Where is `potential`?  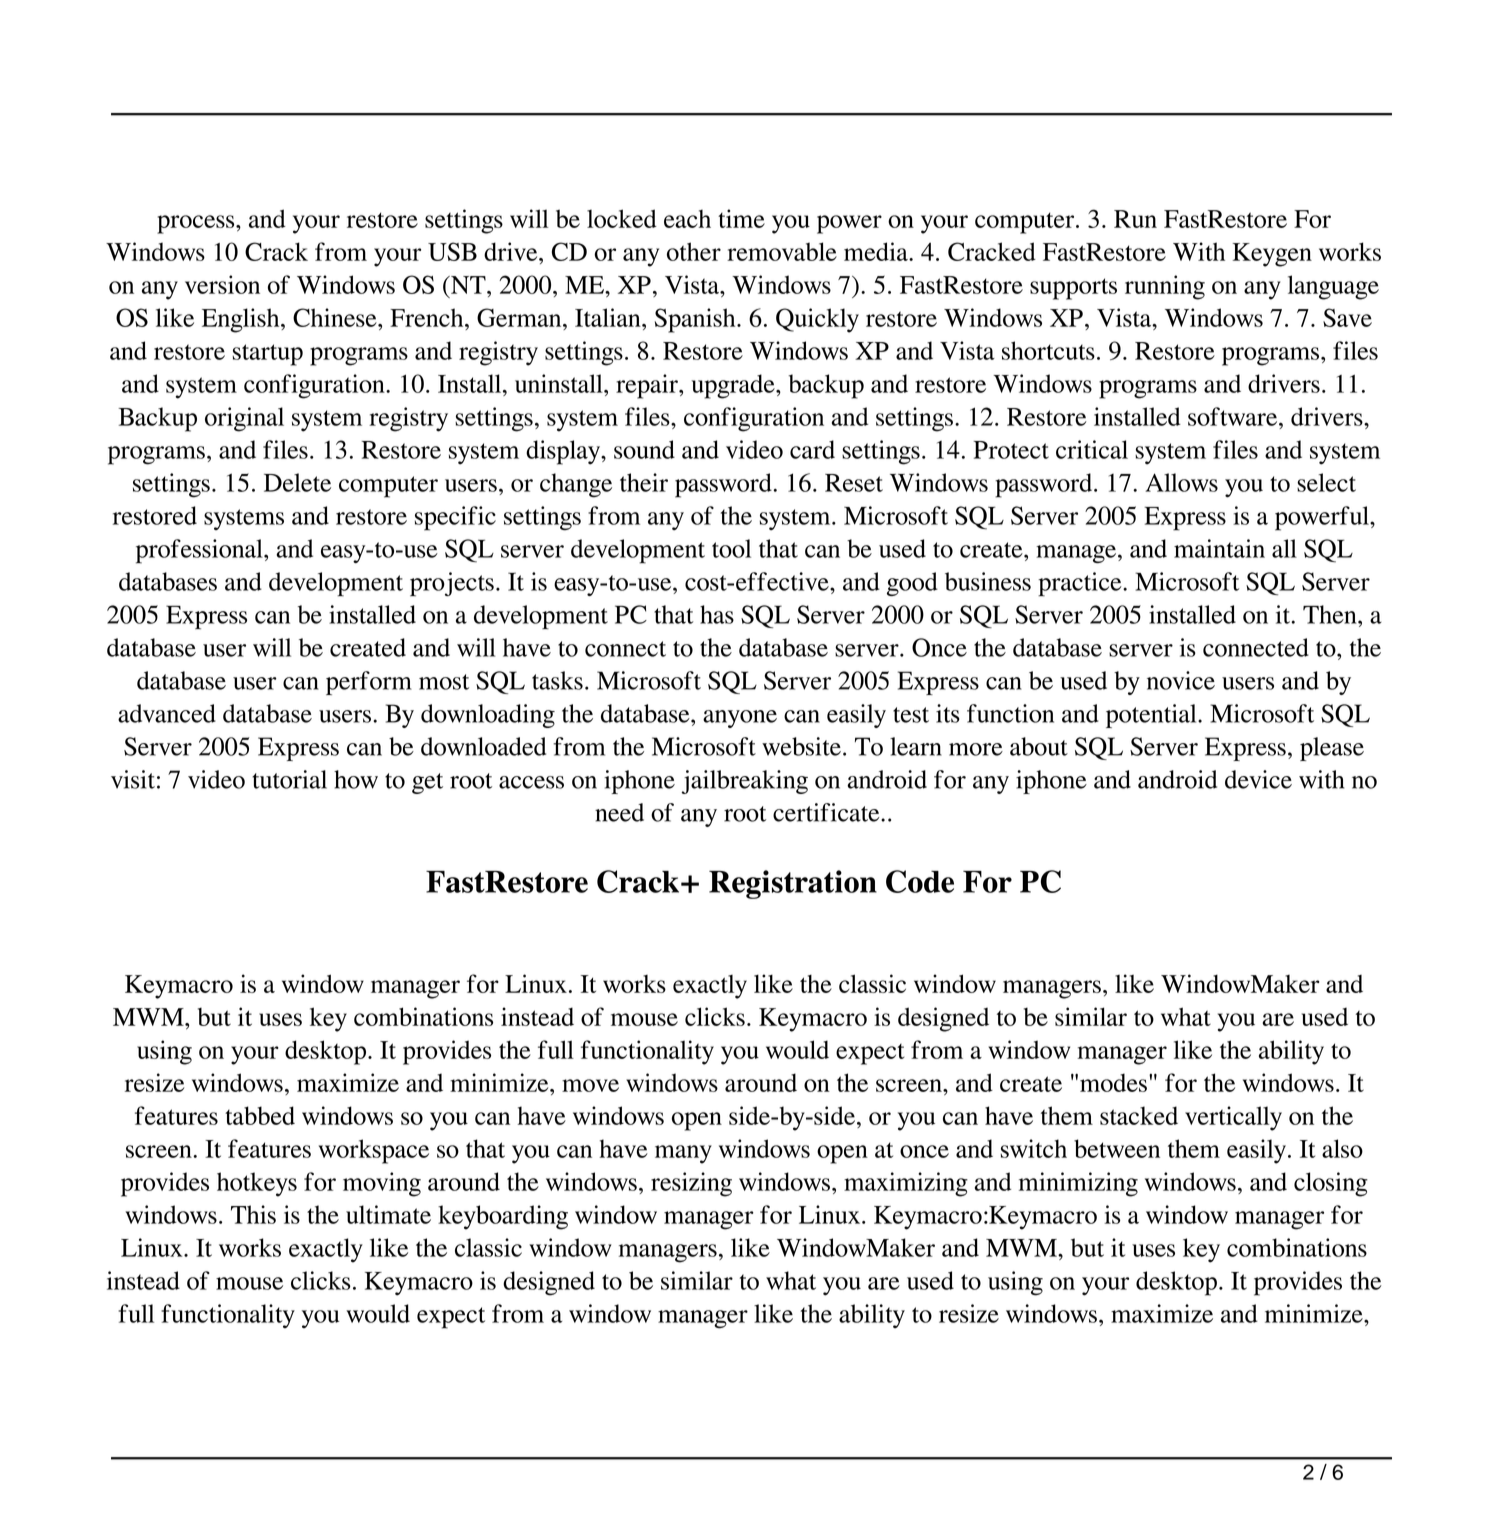 potential is located at coordinates (1152, 716).
